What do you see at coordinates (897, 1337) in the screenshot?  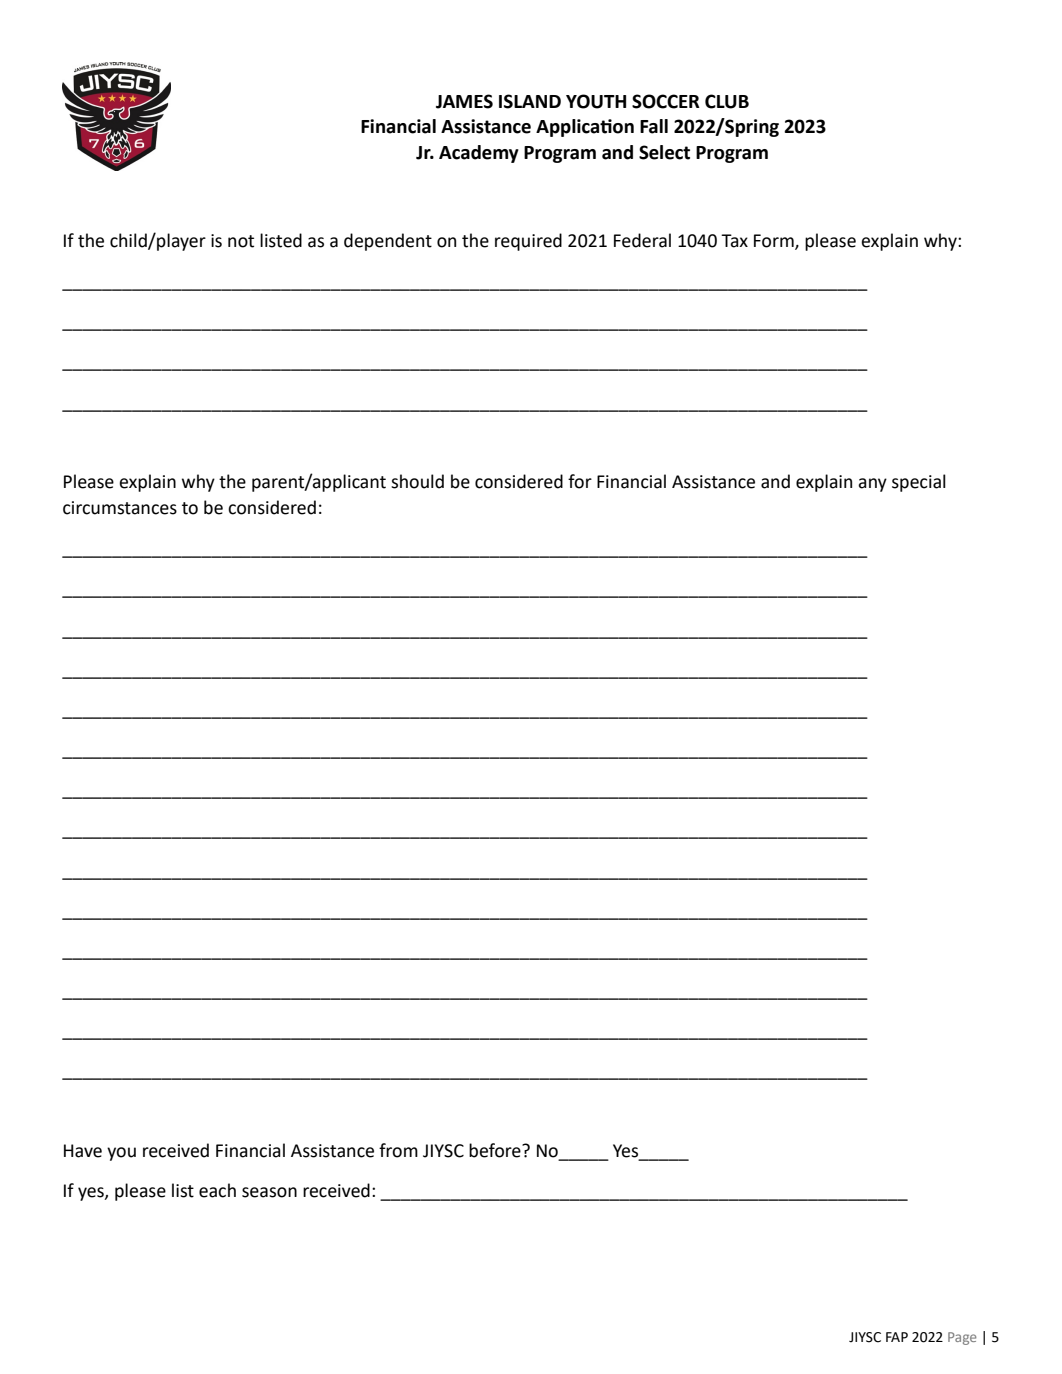 I see `FAP` at bounding box center [897, 1337].
